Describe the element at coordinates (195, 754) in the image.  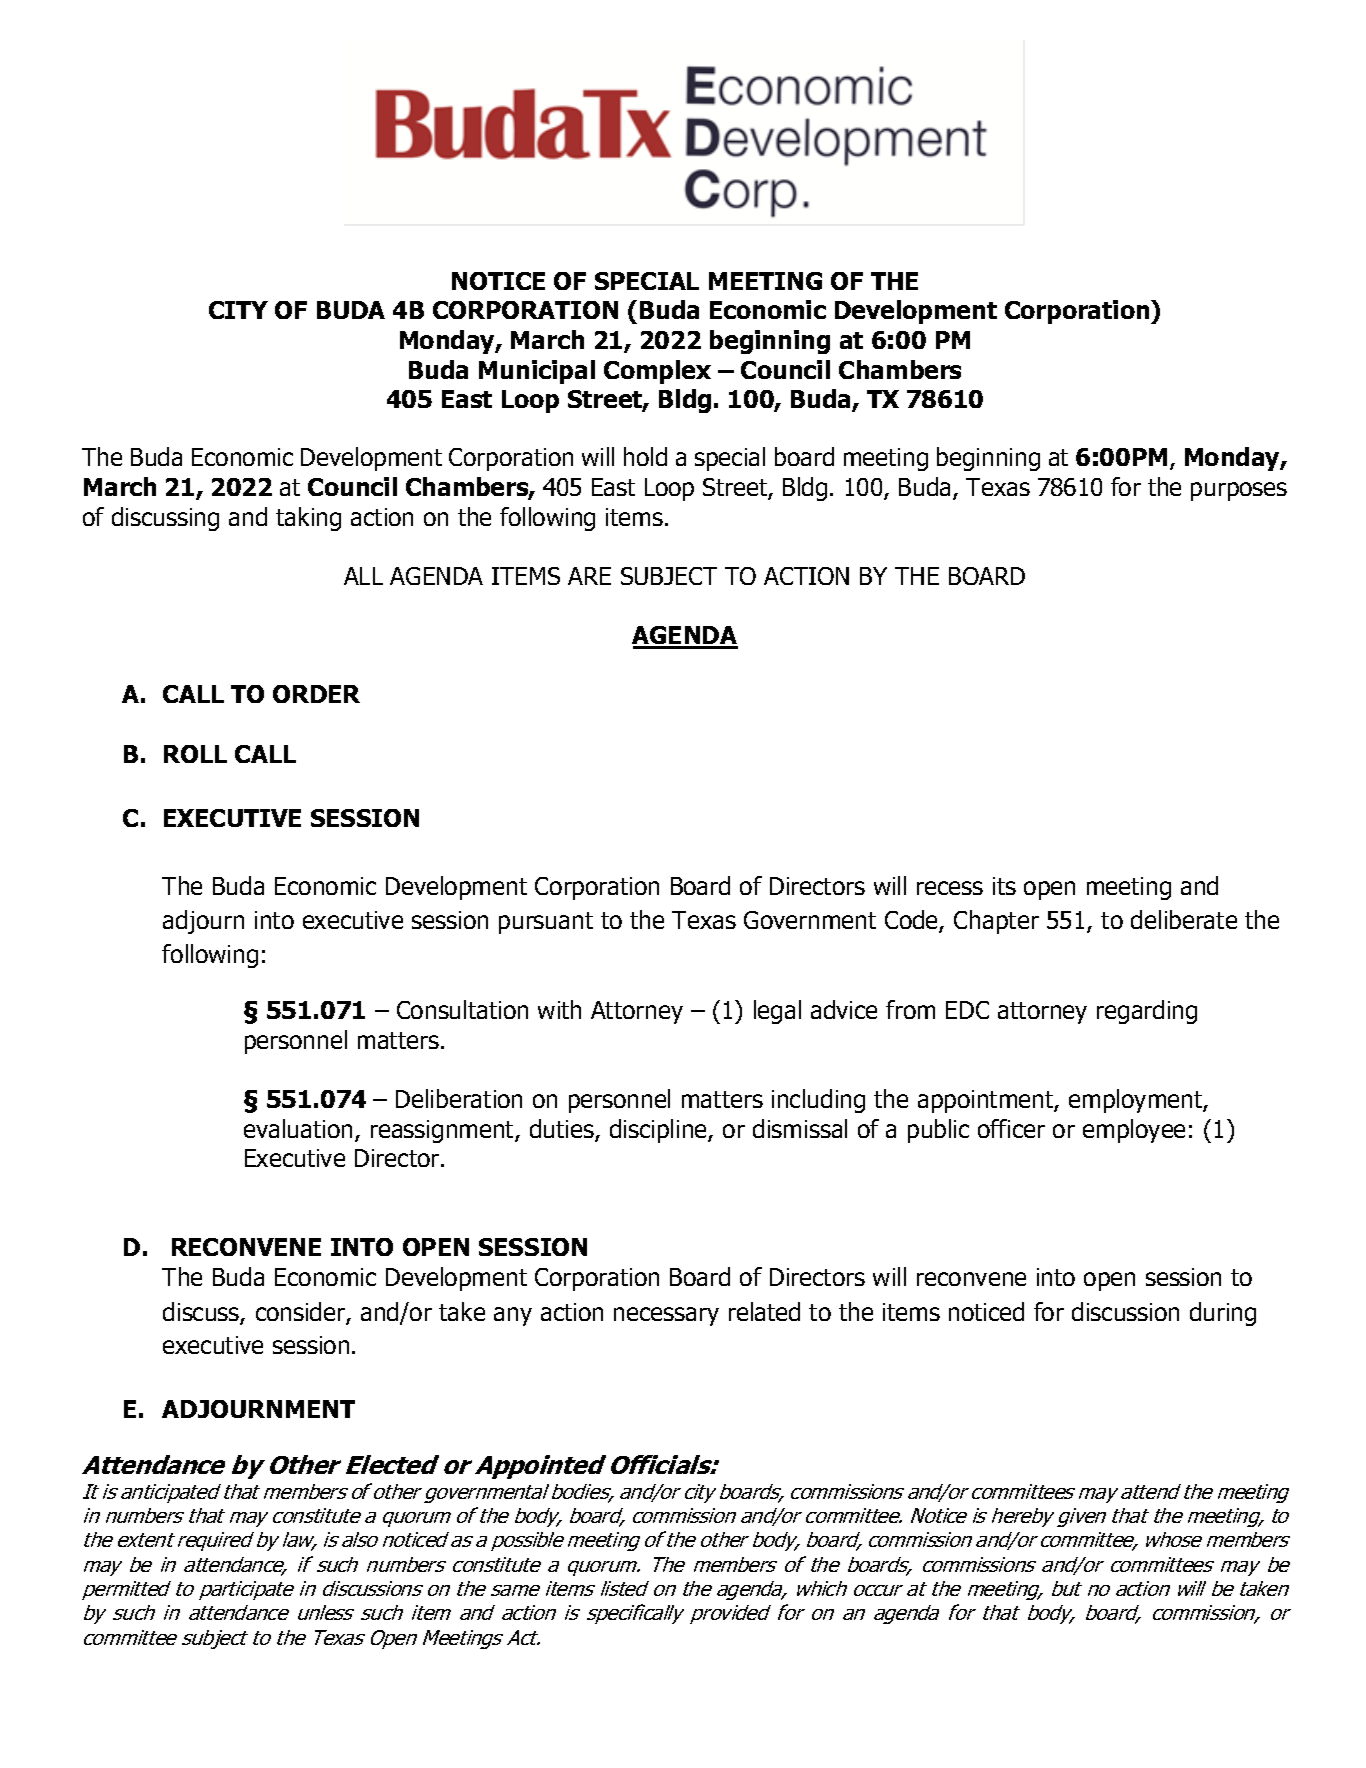
I see `ROLL` at that location.
